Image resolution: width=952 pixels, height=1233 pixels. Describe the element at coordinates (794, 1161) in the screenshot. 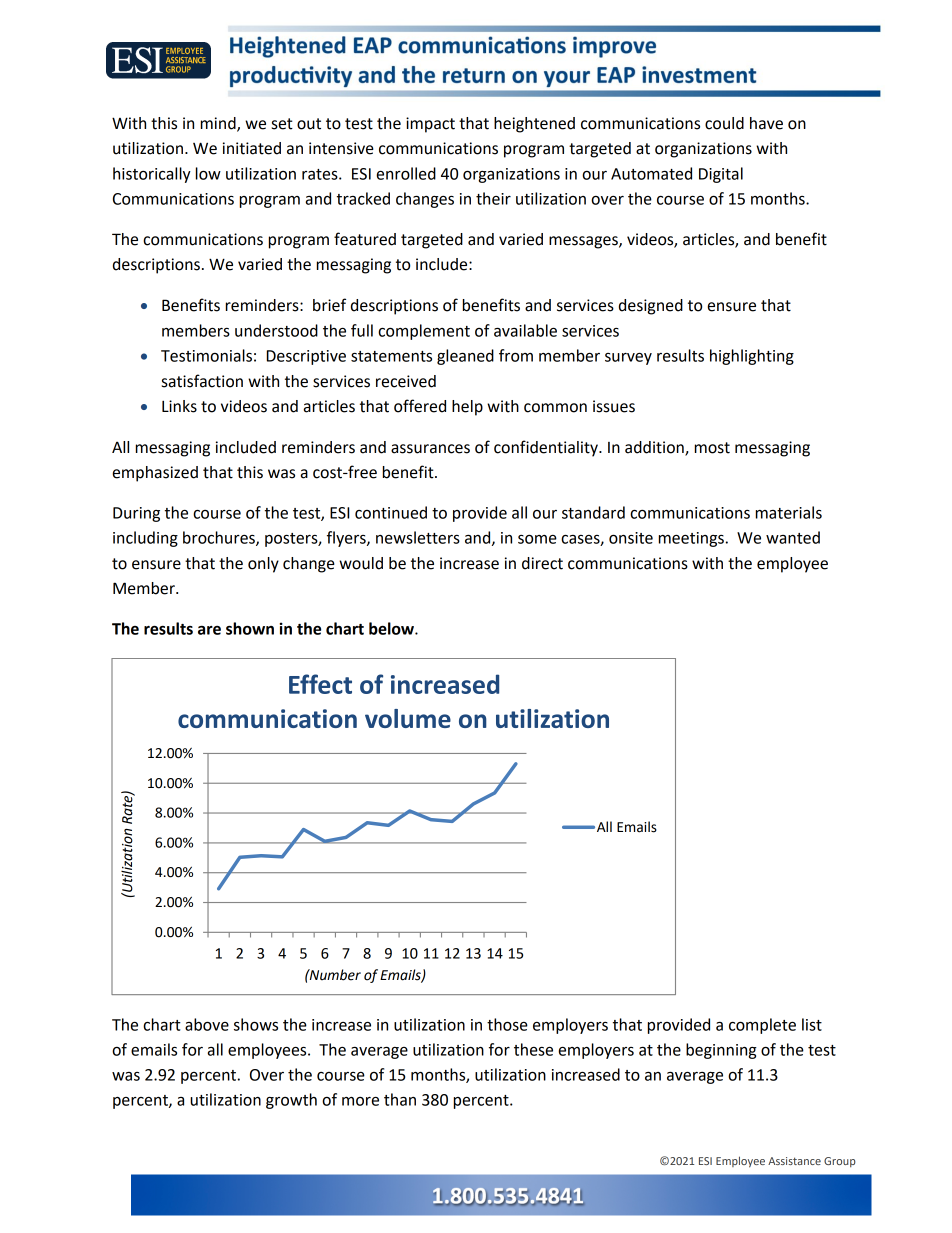

I see `Assistance` at that location.
